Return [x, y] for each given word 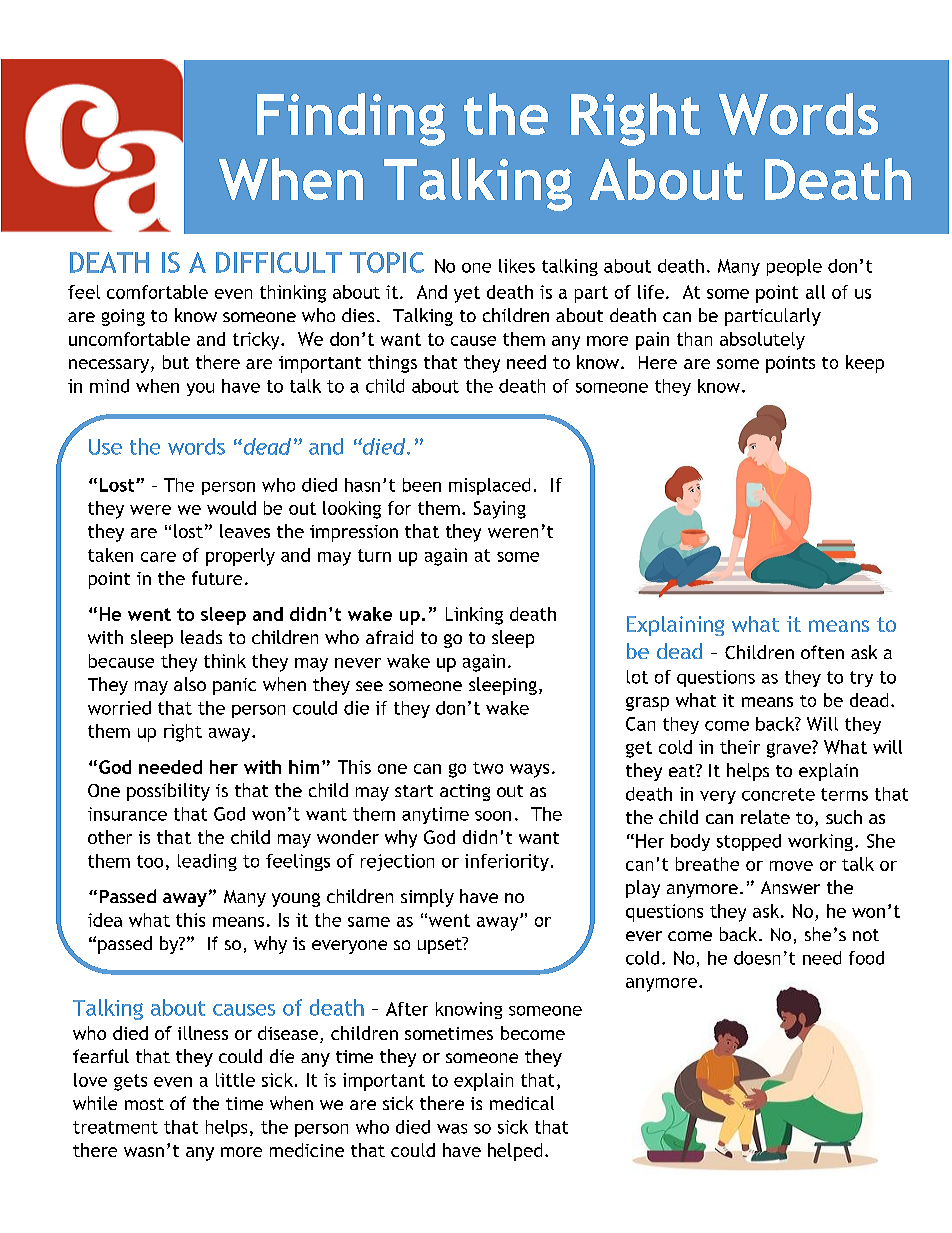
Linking [474, 616]
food [866, 958]
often [822, 652]
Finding [351, 119]
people [794, 267]
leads [201, 637]
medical [522, 1103]
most [144, 1104]
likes [517, 266]
